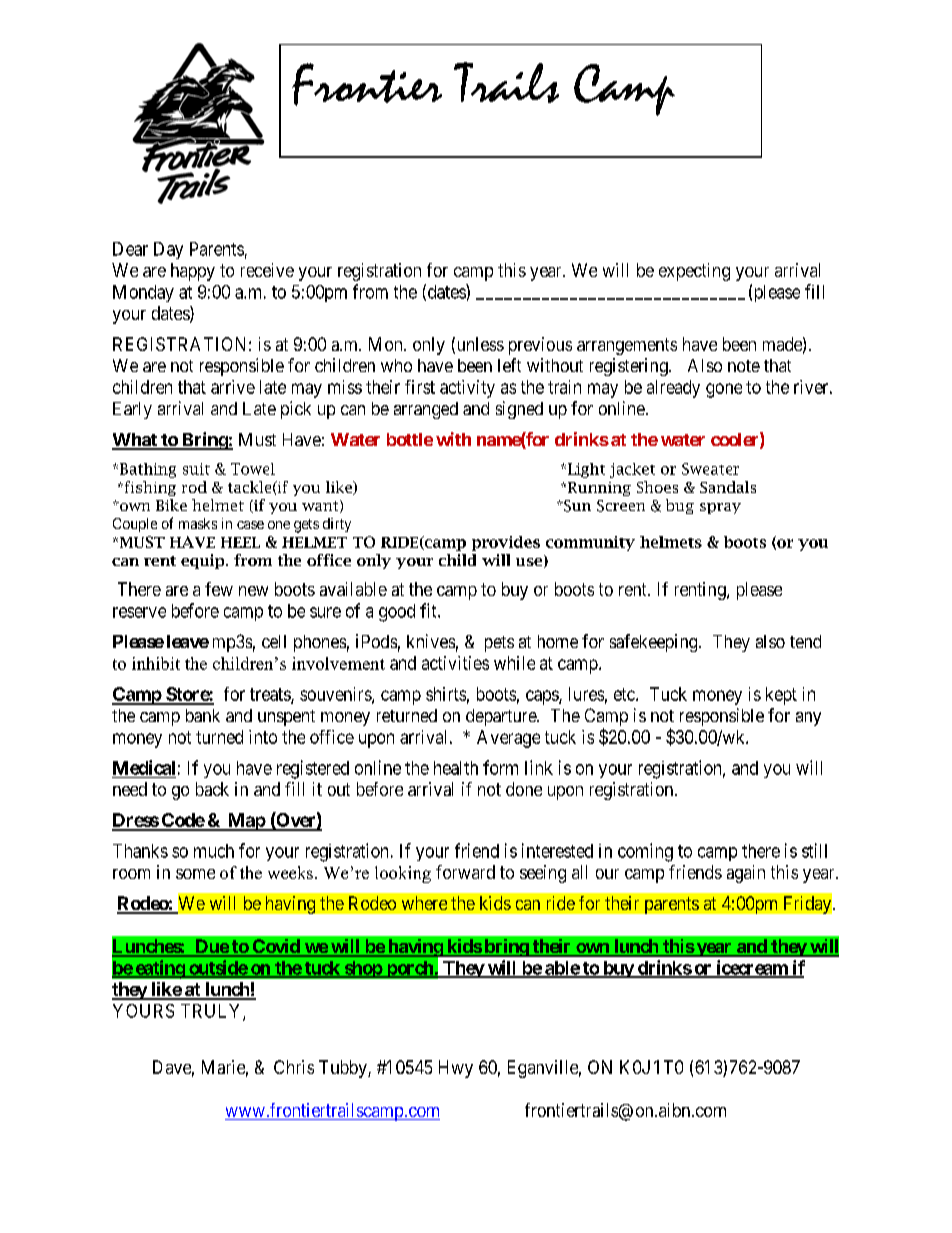 Image resolution: width=952 pixels, height=1233 pixels. Describe the element at coordinates (540, 346) in the screenshot. I see `previous` at that location.
